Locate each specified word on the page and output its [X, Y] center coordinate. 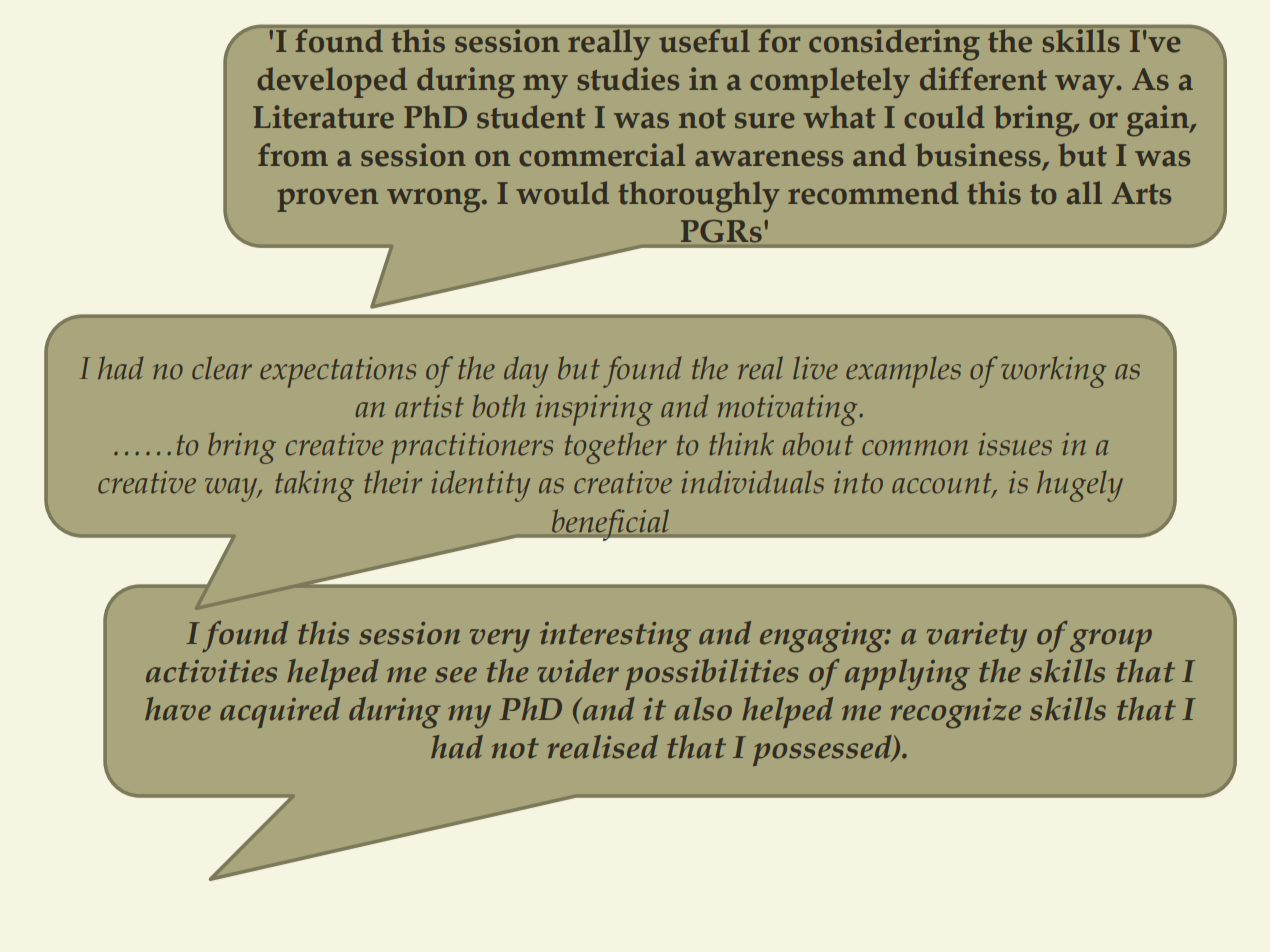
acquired [280, 712]
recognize [955, 713]
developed [332, 82]
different [983, 79]
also [703, 709]
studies [628, 79]
